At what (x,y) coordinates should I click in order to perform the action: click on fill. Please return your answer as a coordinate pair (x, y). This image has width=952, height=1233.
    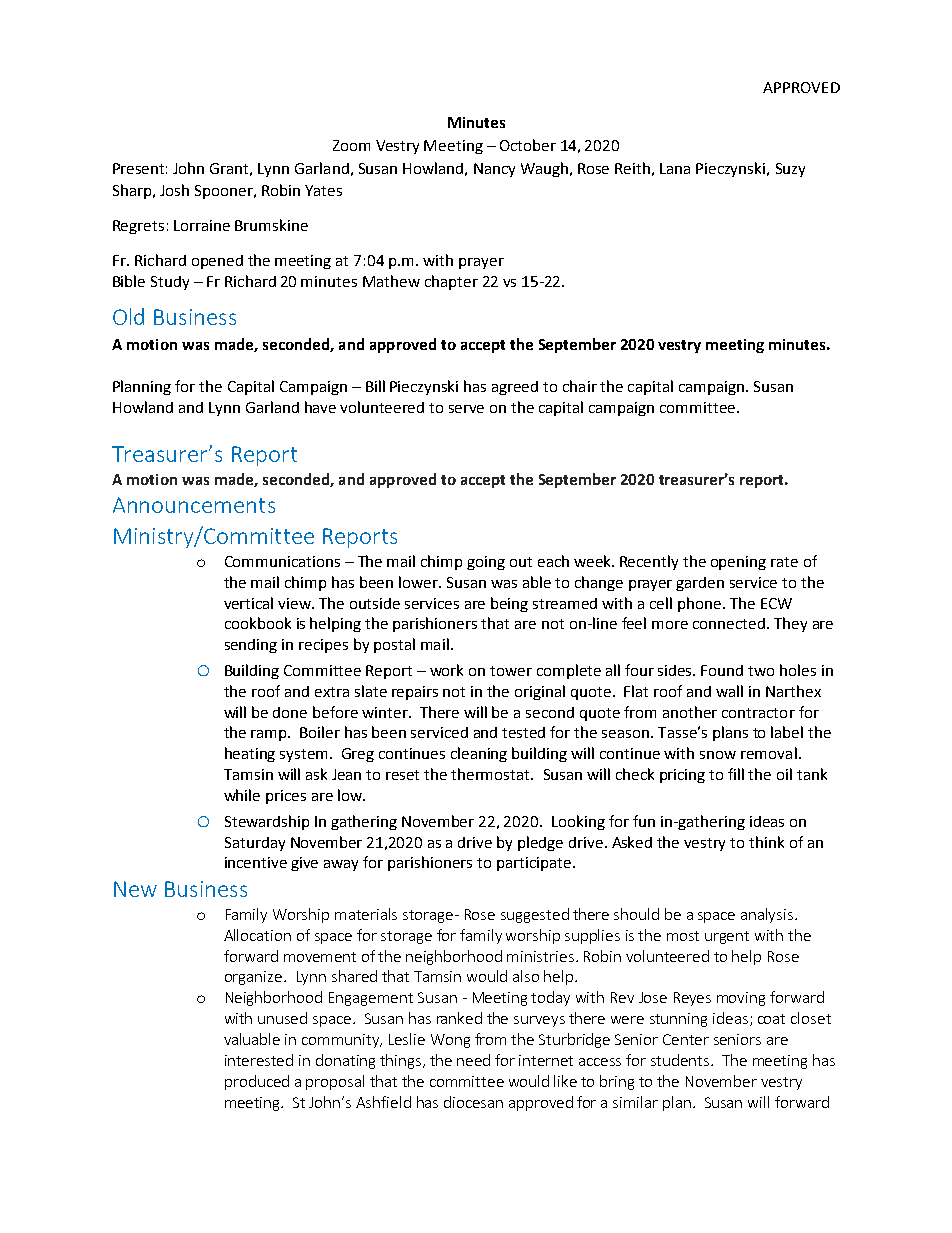
    Looking at the image, I should click on (736, 774).
